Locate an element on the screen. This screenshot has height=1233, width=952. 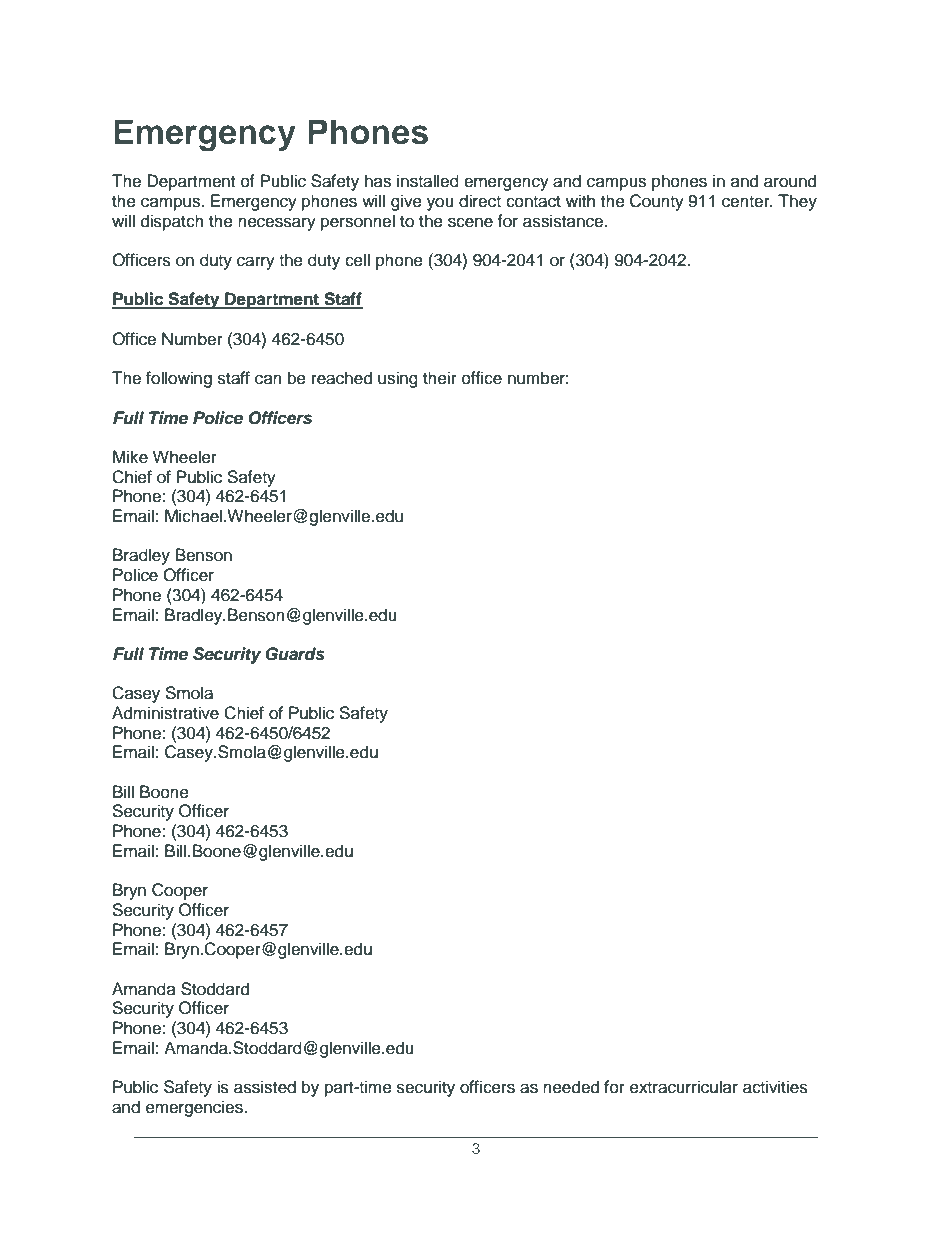
their is located at coordinates (440, 378).
